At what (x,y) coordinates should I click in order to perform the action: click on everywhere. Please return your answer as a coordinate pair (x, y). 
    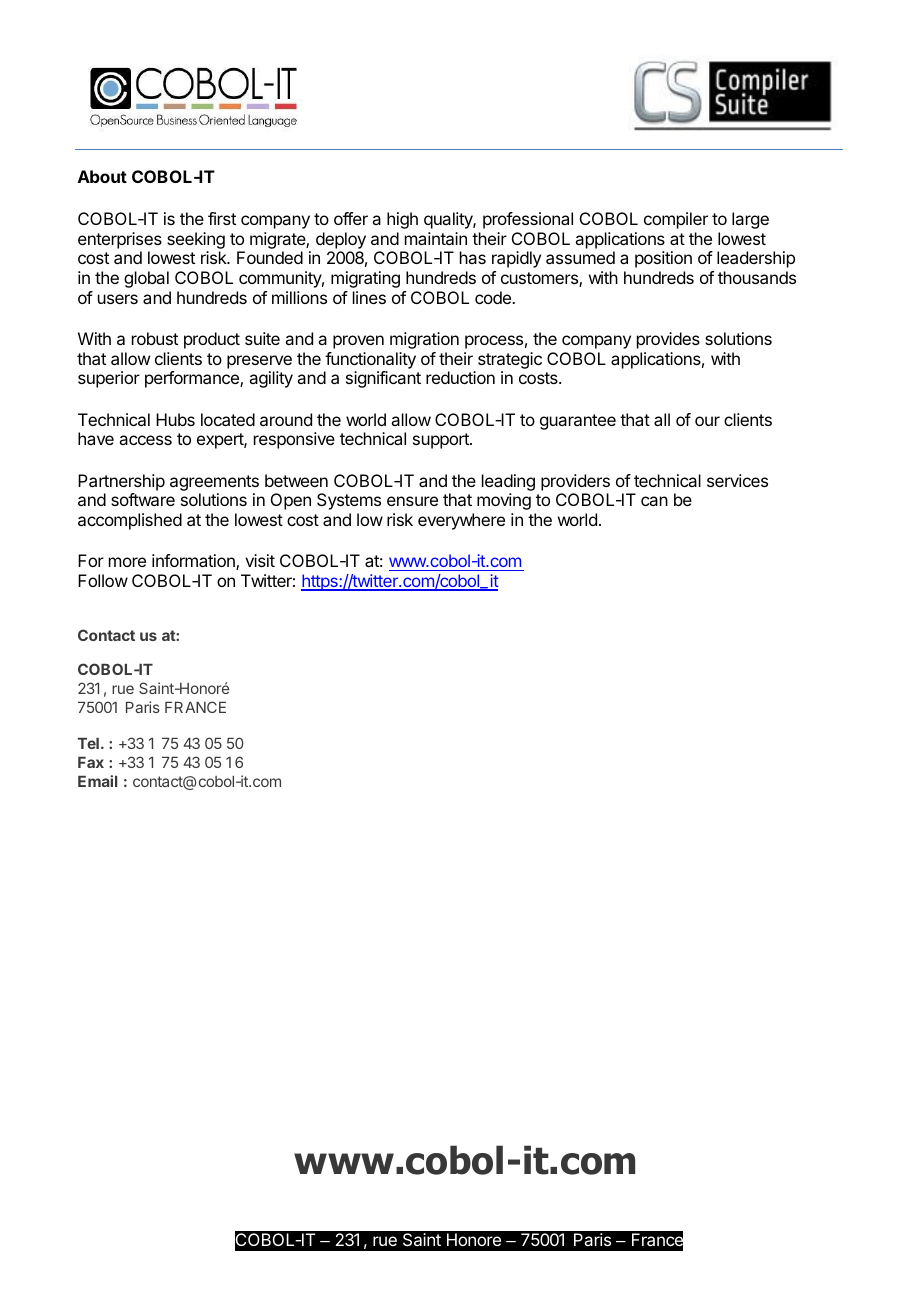
    Looking at the image, I should click on (461, 521).
